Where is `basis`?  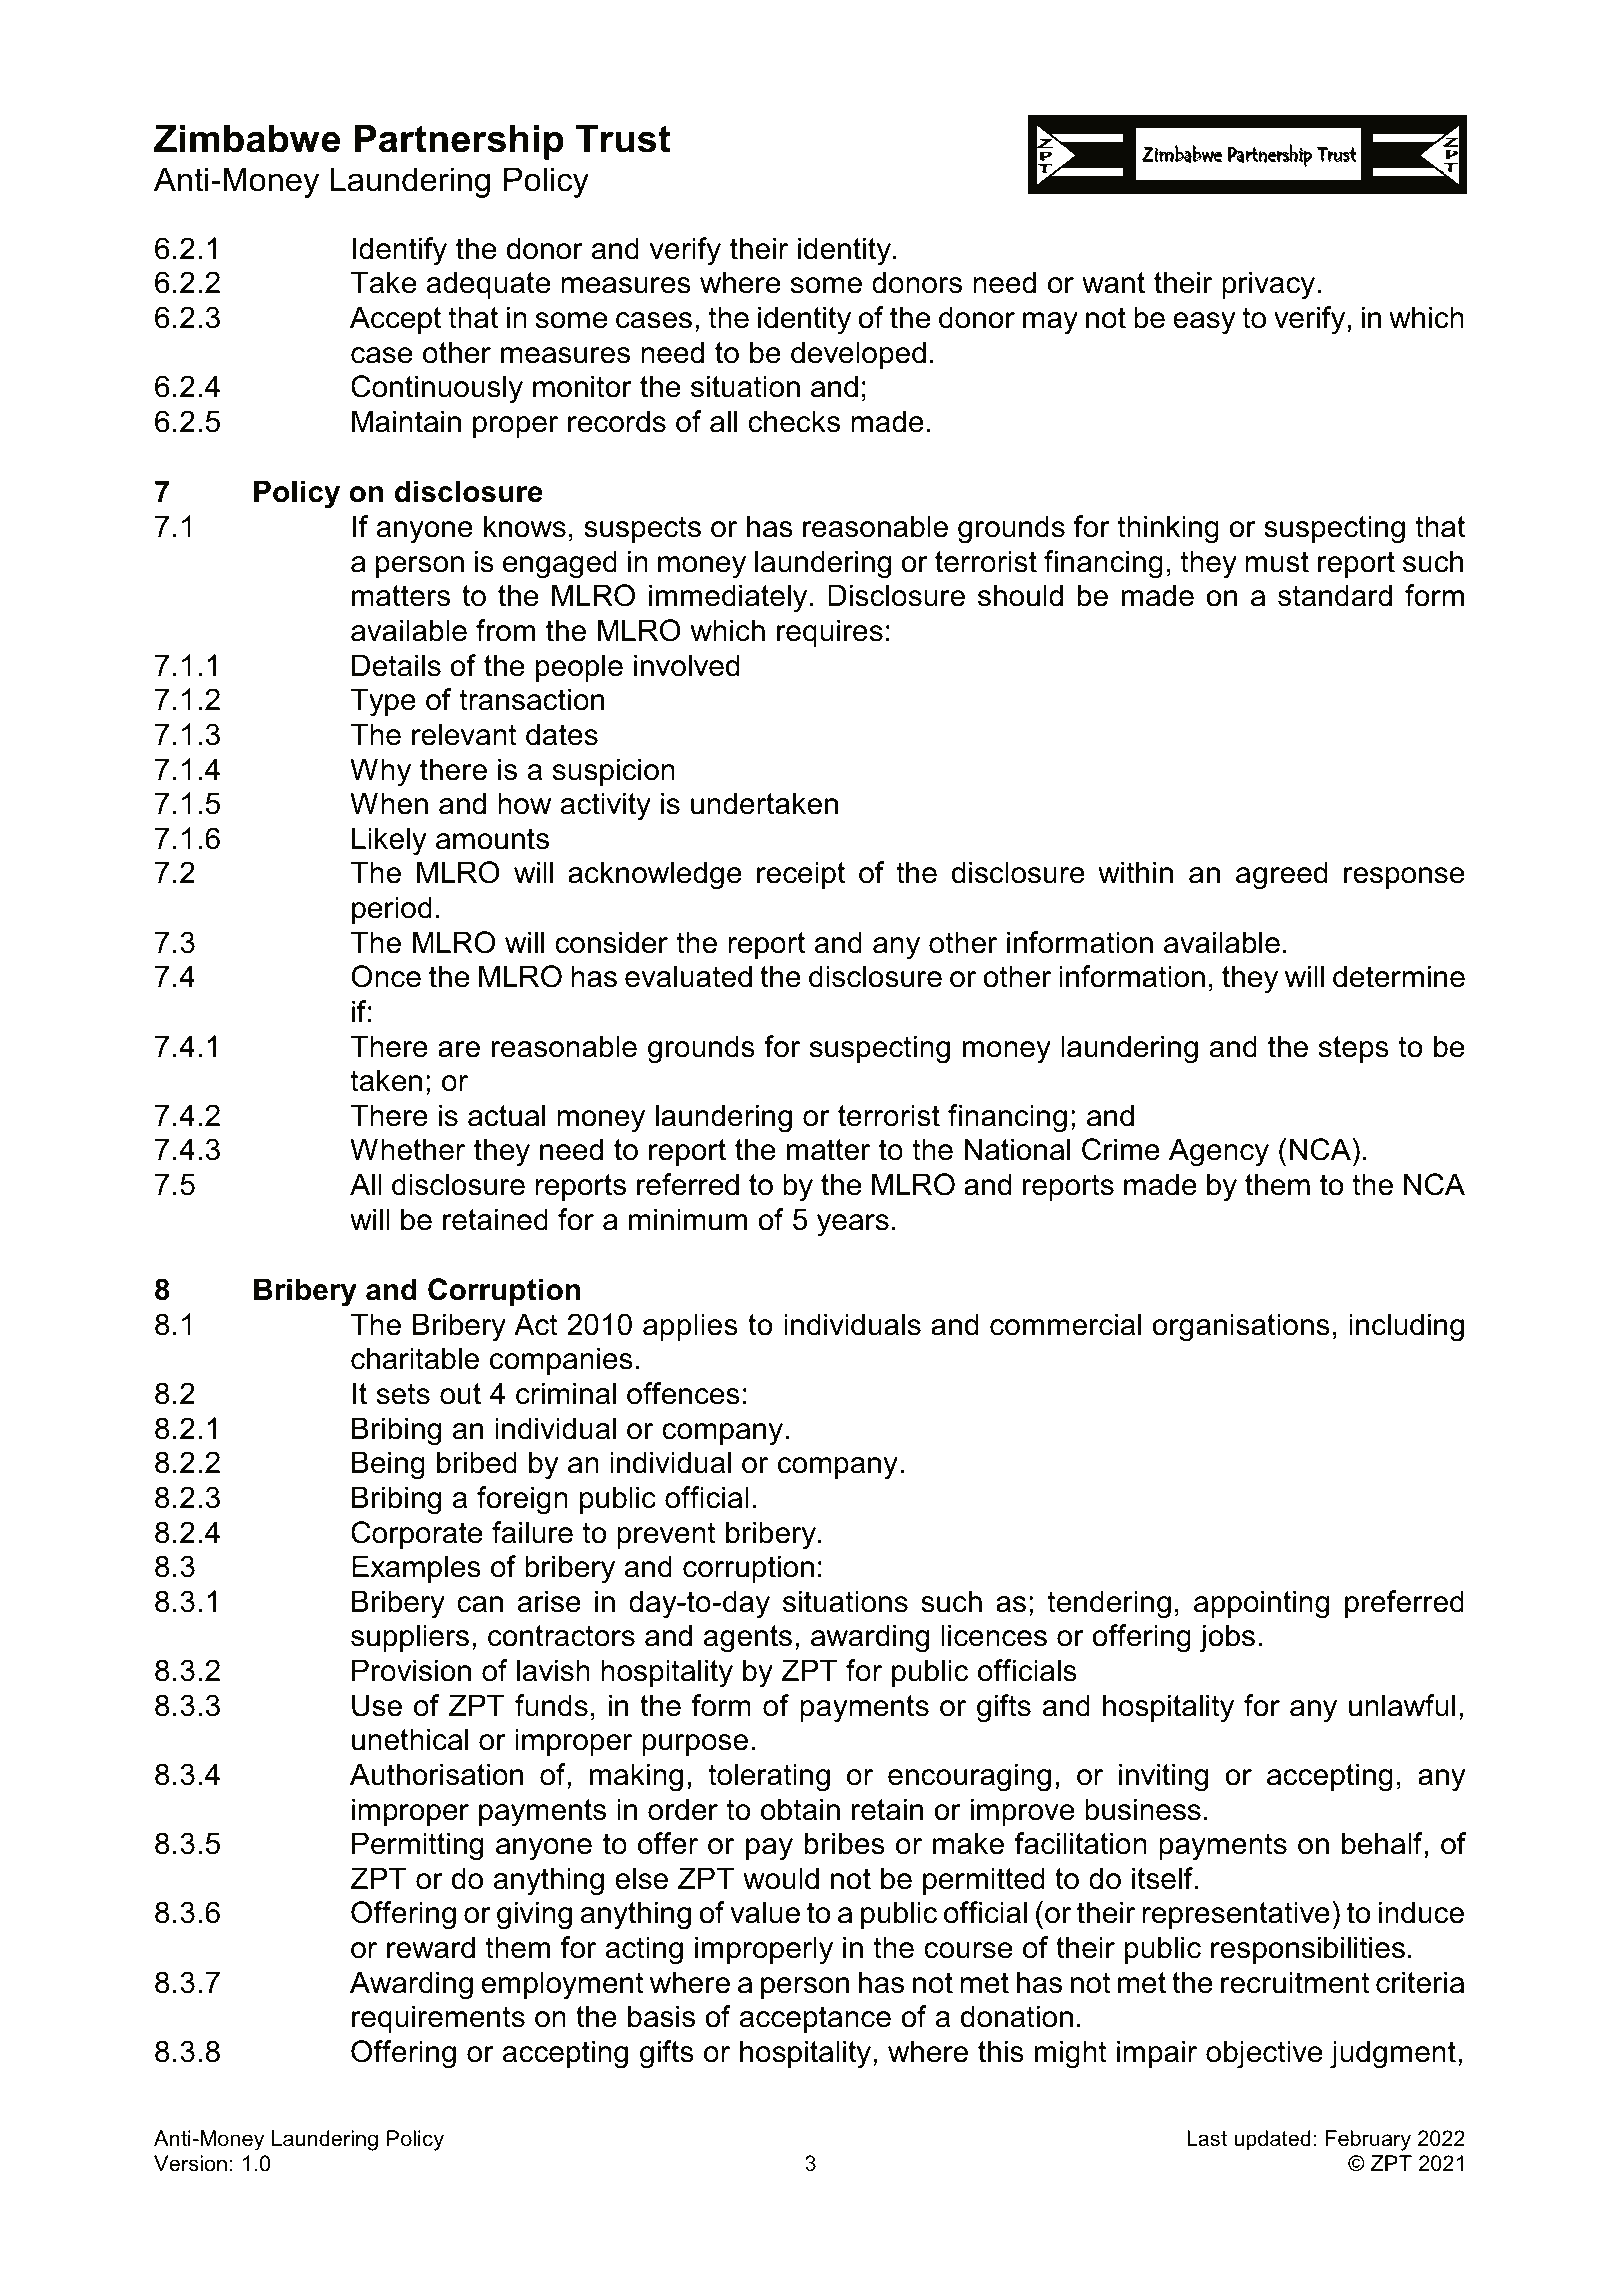
basis is located at coordinates (661, 2016).
